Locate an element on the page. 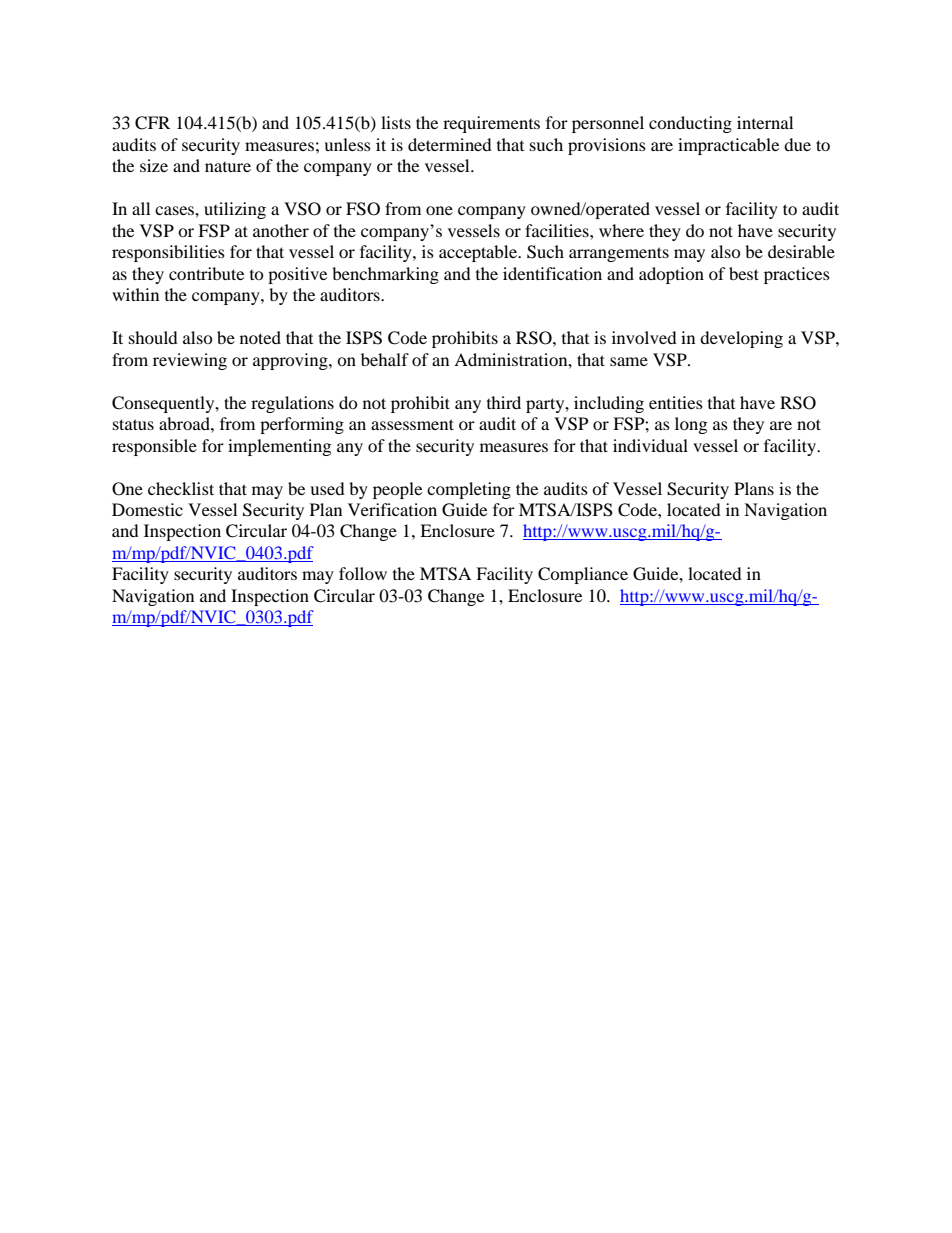  developing is located at coordinates (741, 339).
